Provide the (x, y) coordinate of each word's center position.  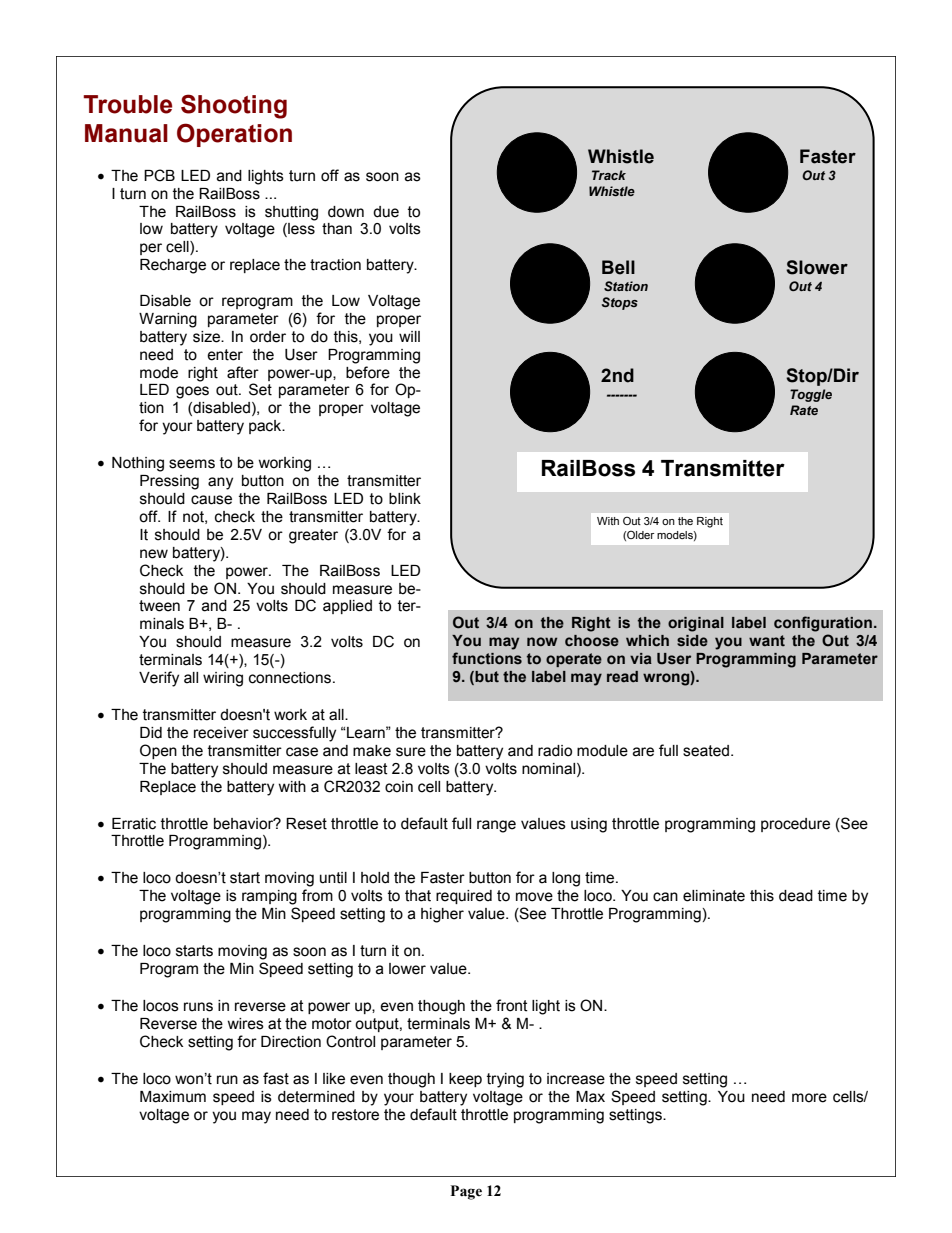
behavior (245, 824)
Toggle (811, 395)
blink (405, 499)
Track (609, 175)
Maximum (173, 1097)
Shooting (234, 106)
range (496, 826)
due (386, 212)
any (220, 483)
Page (466, 1192)
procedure (795, 825)
